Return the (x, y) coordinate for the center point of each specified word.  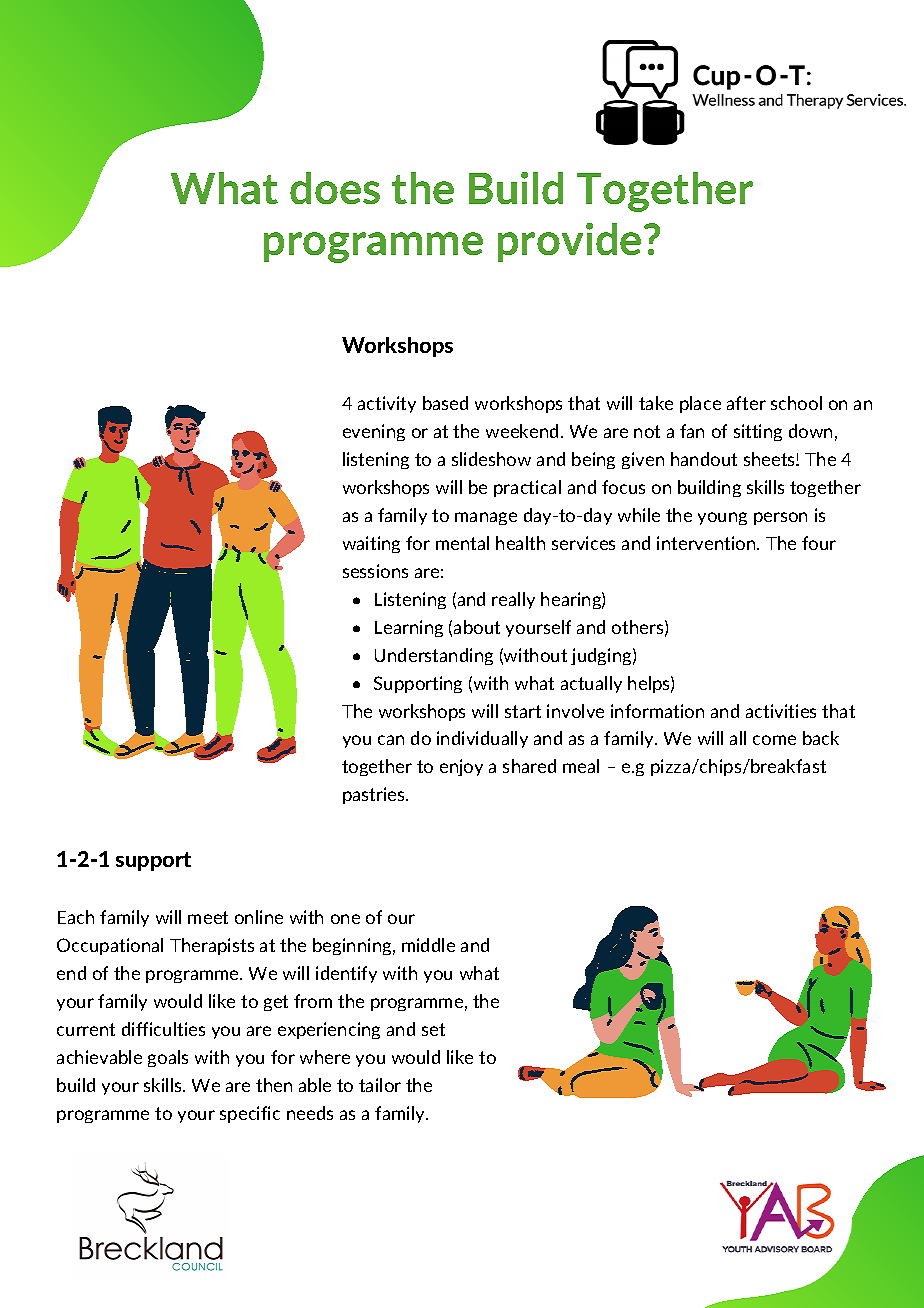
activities (781, 711)
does (335, 188)
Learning (409, 628)
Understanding (434, 656)
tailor (380, 1085)
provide (569, 242)
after (746, 403)
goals (168, 1058)
